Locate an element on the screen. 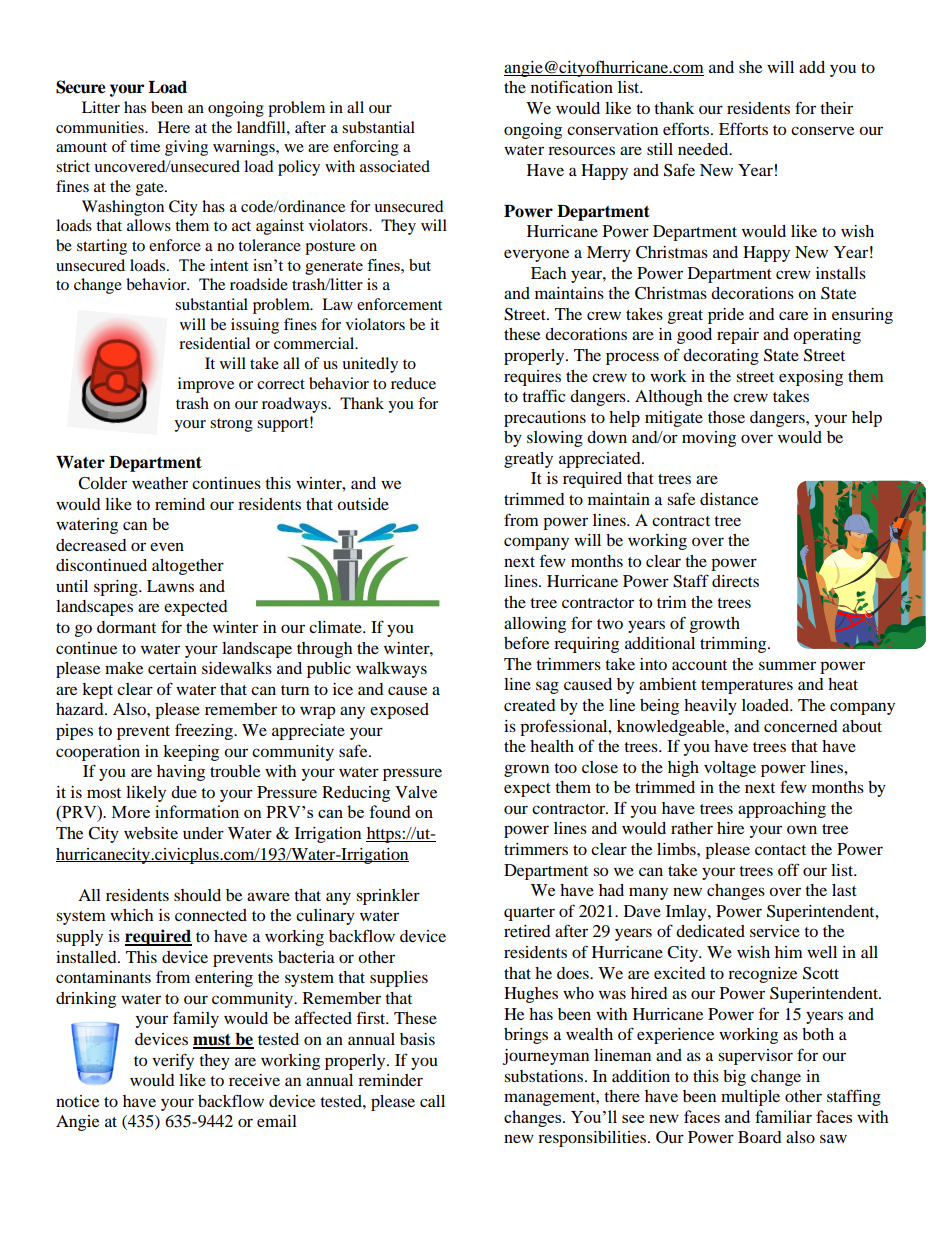 The image size is (952, 1233). allowing is located at coordinates (535, 625).
